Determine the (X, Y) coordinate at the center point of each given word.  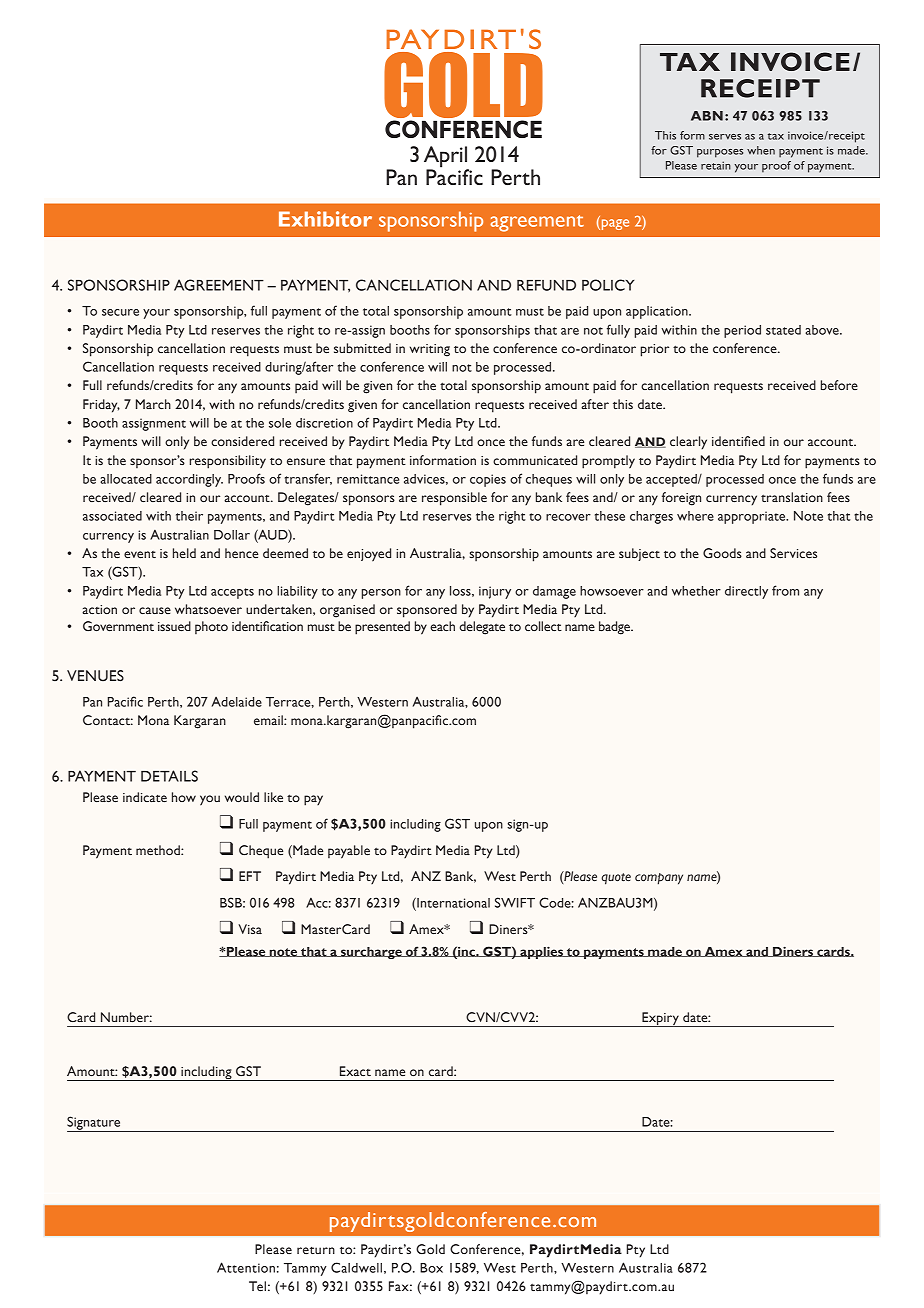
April (446, 158)
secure (120, 312)
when (761, 150)
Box (431, 1268)
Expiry (660, 1019)
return (316, 1250)
